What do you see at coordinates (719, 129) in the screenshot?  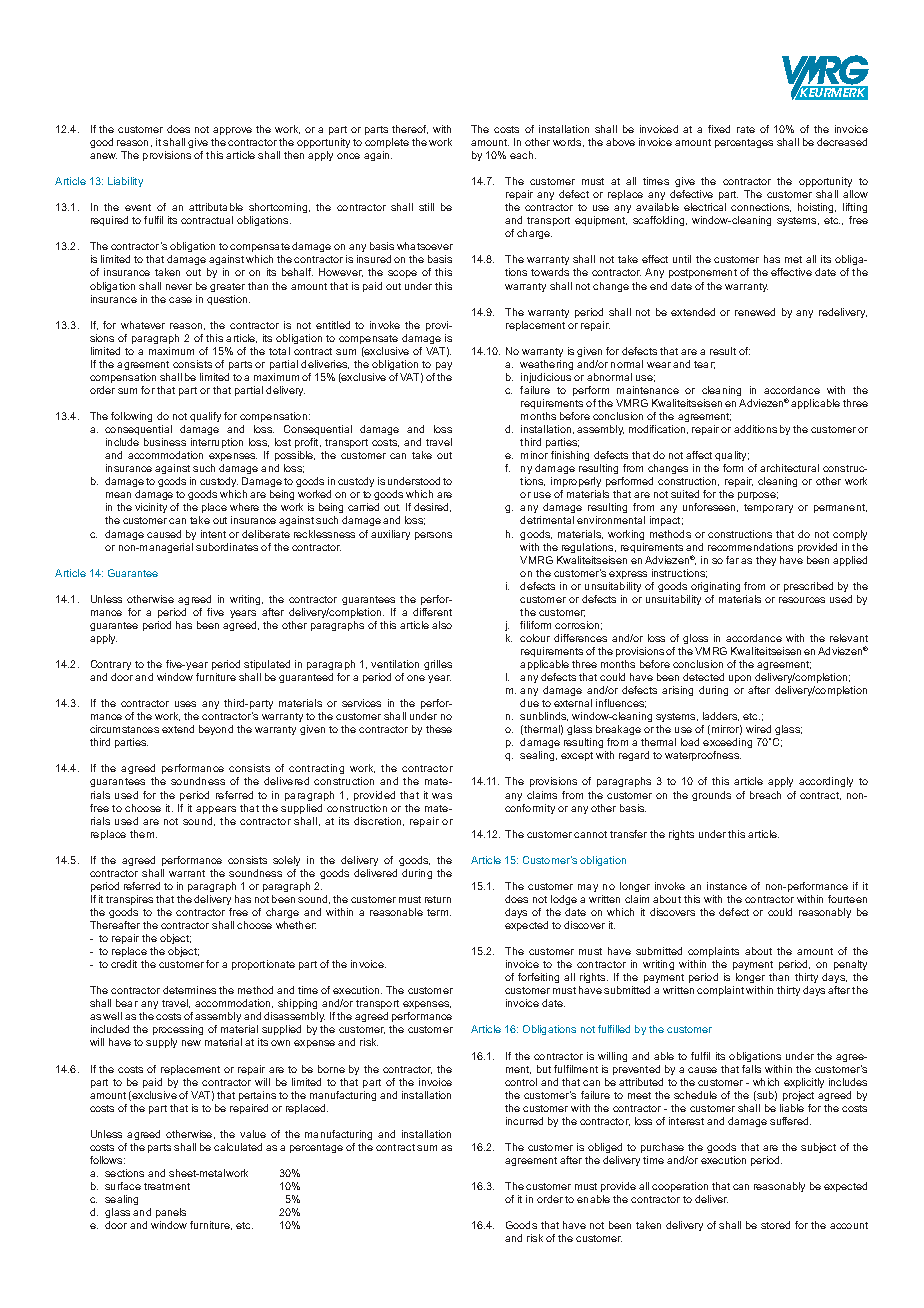 I see `fixed` at bounding box center [719, 129].
